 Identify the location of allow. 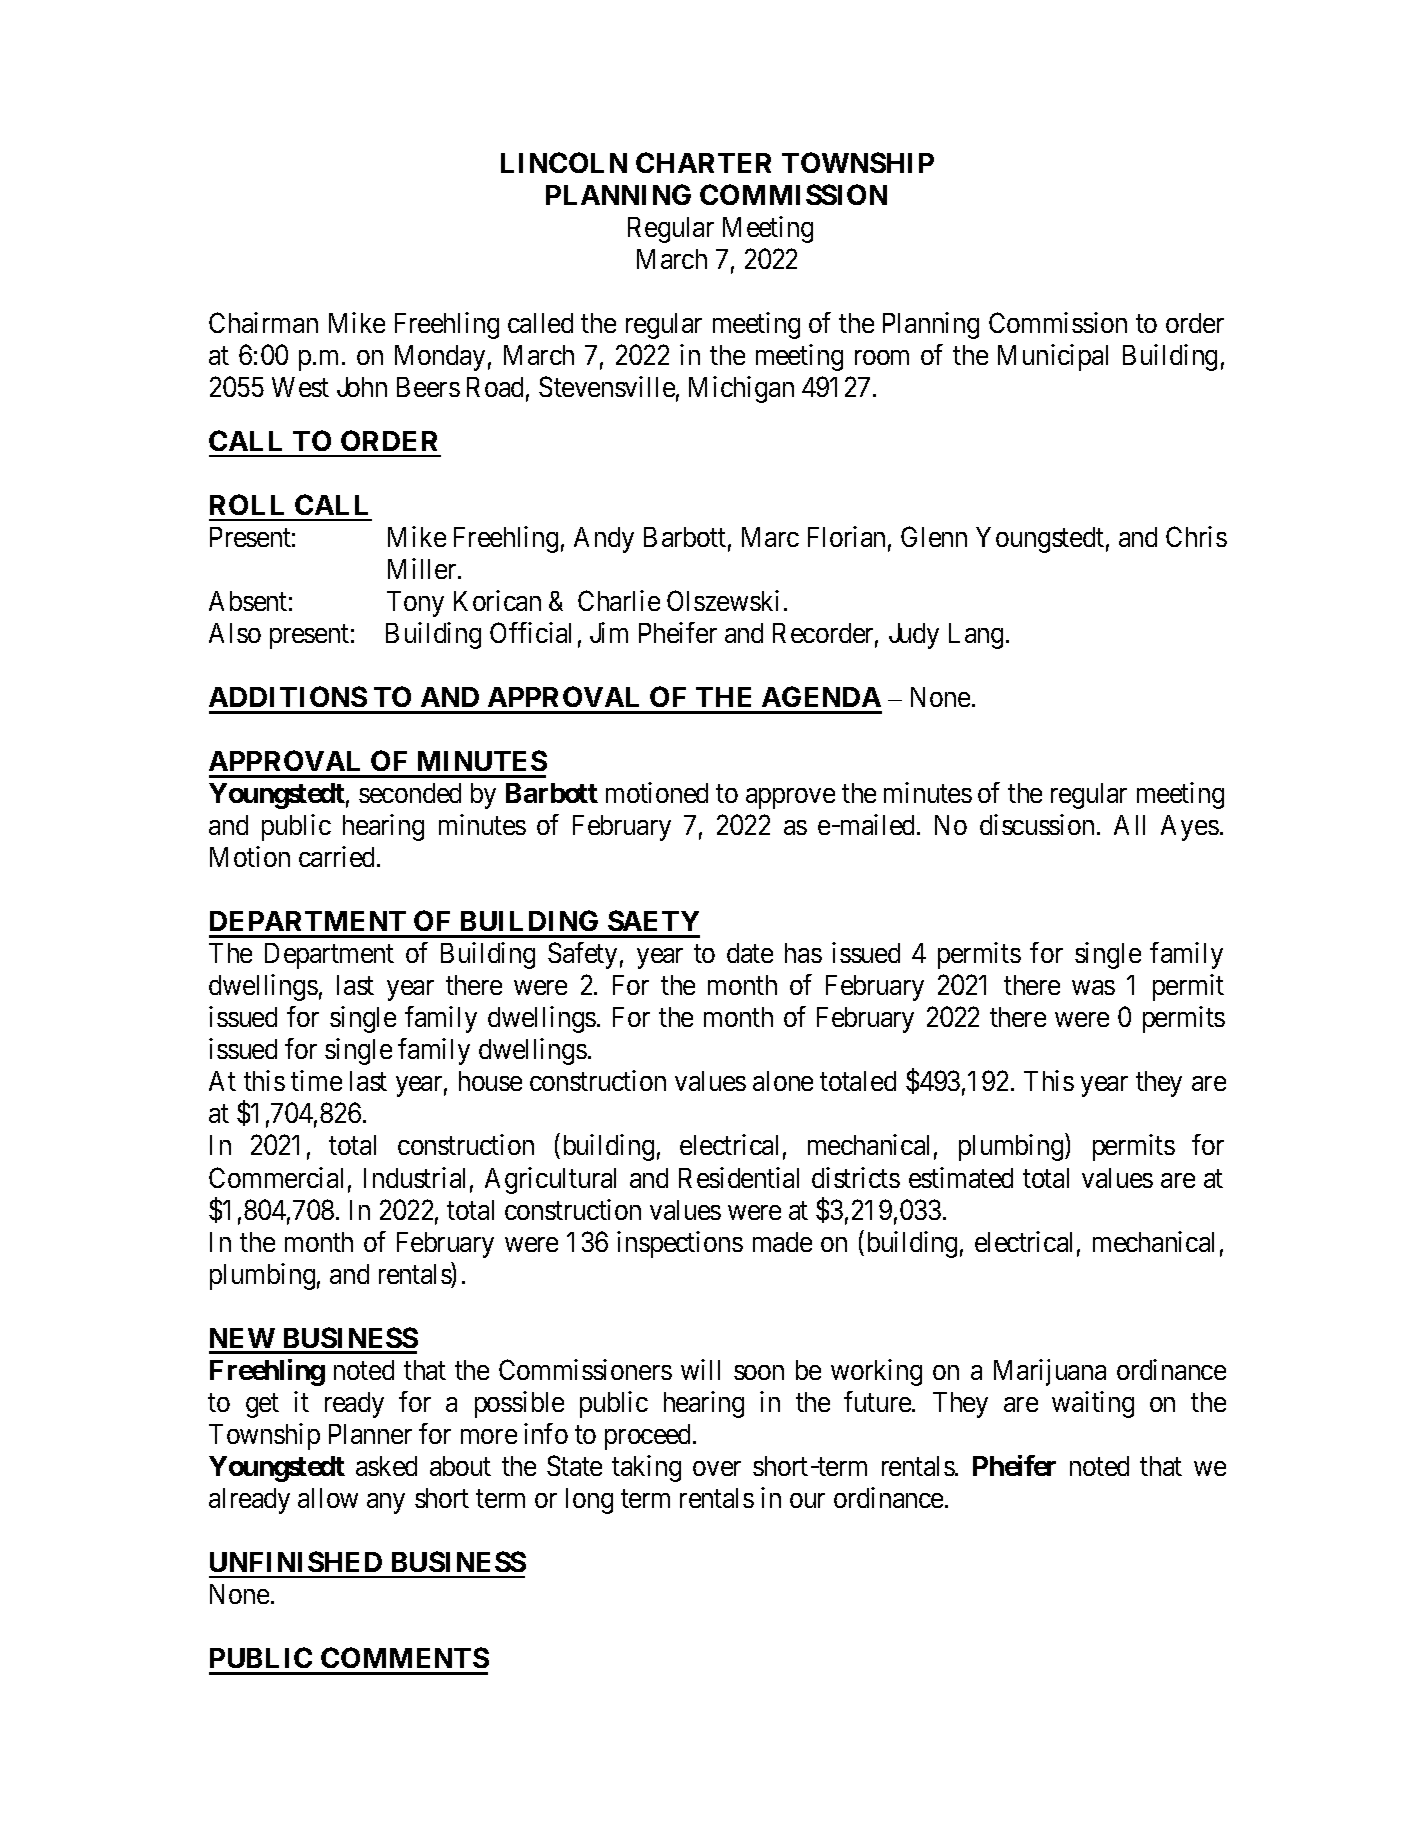
(328, 1498).
